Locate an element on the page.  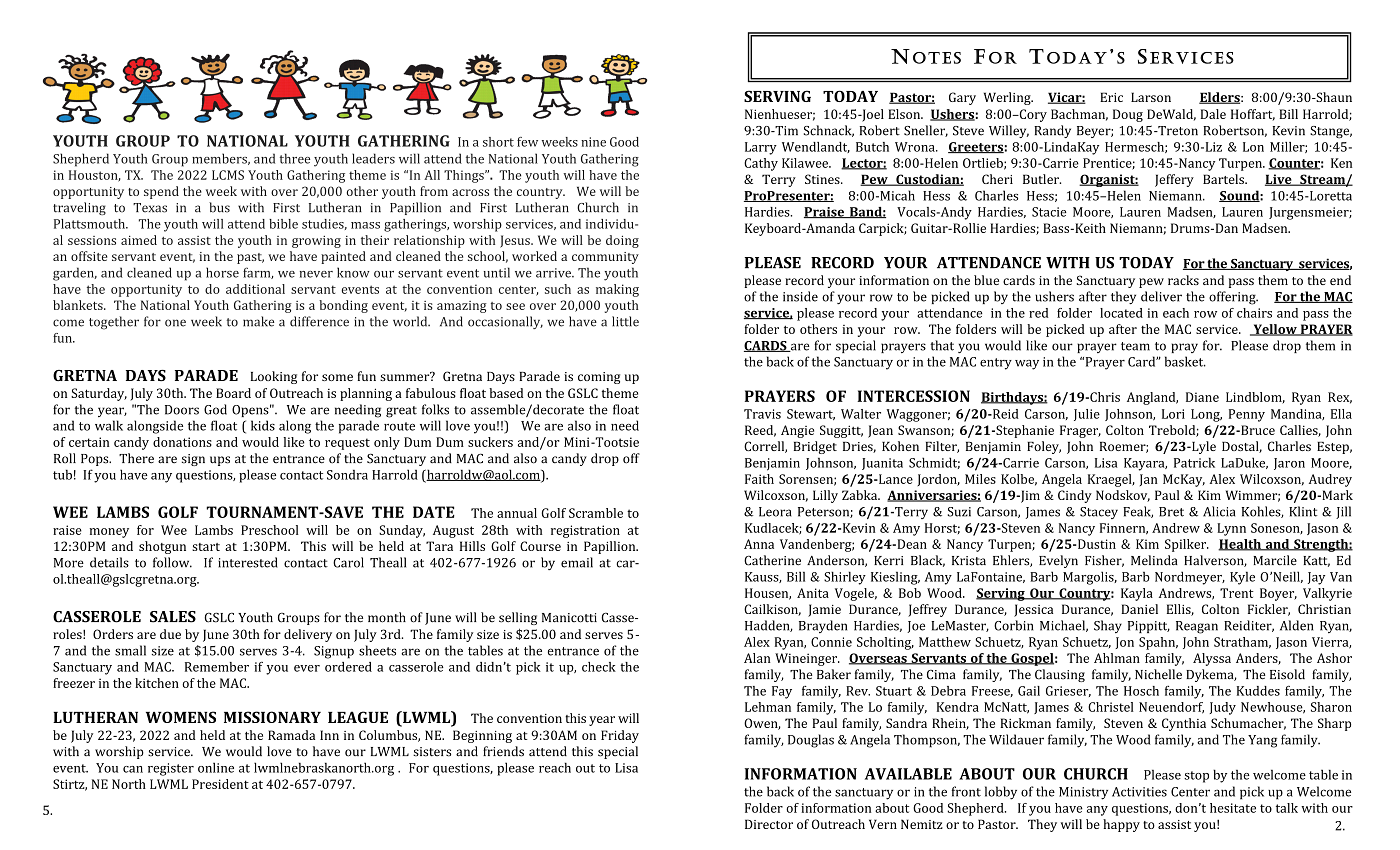
Faith is located at coordinates (759, 479).
